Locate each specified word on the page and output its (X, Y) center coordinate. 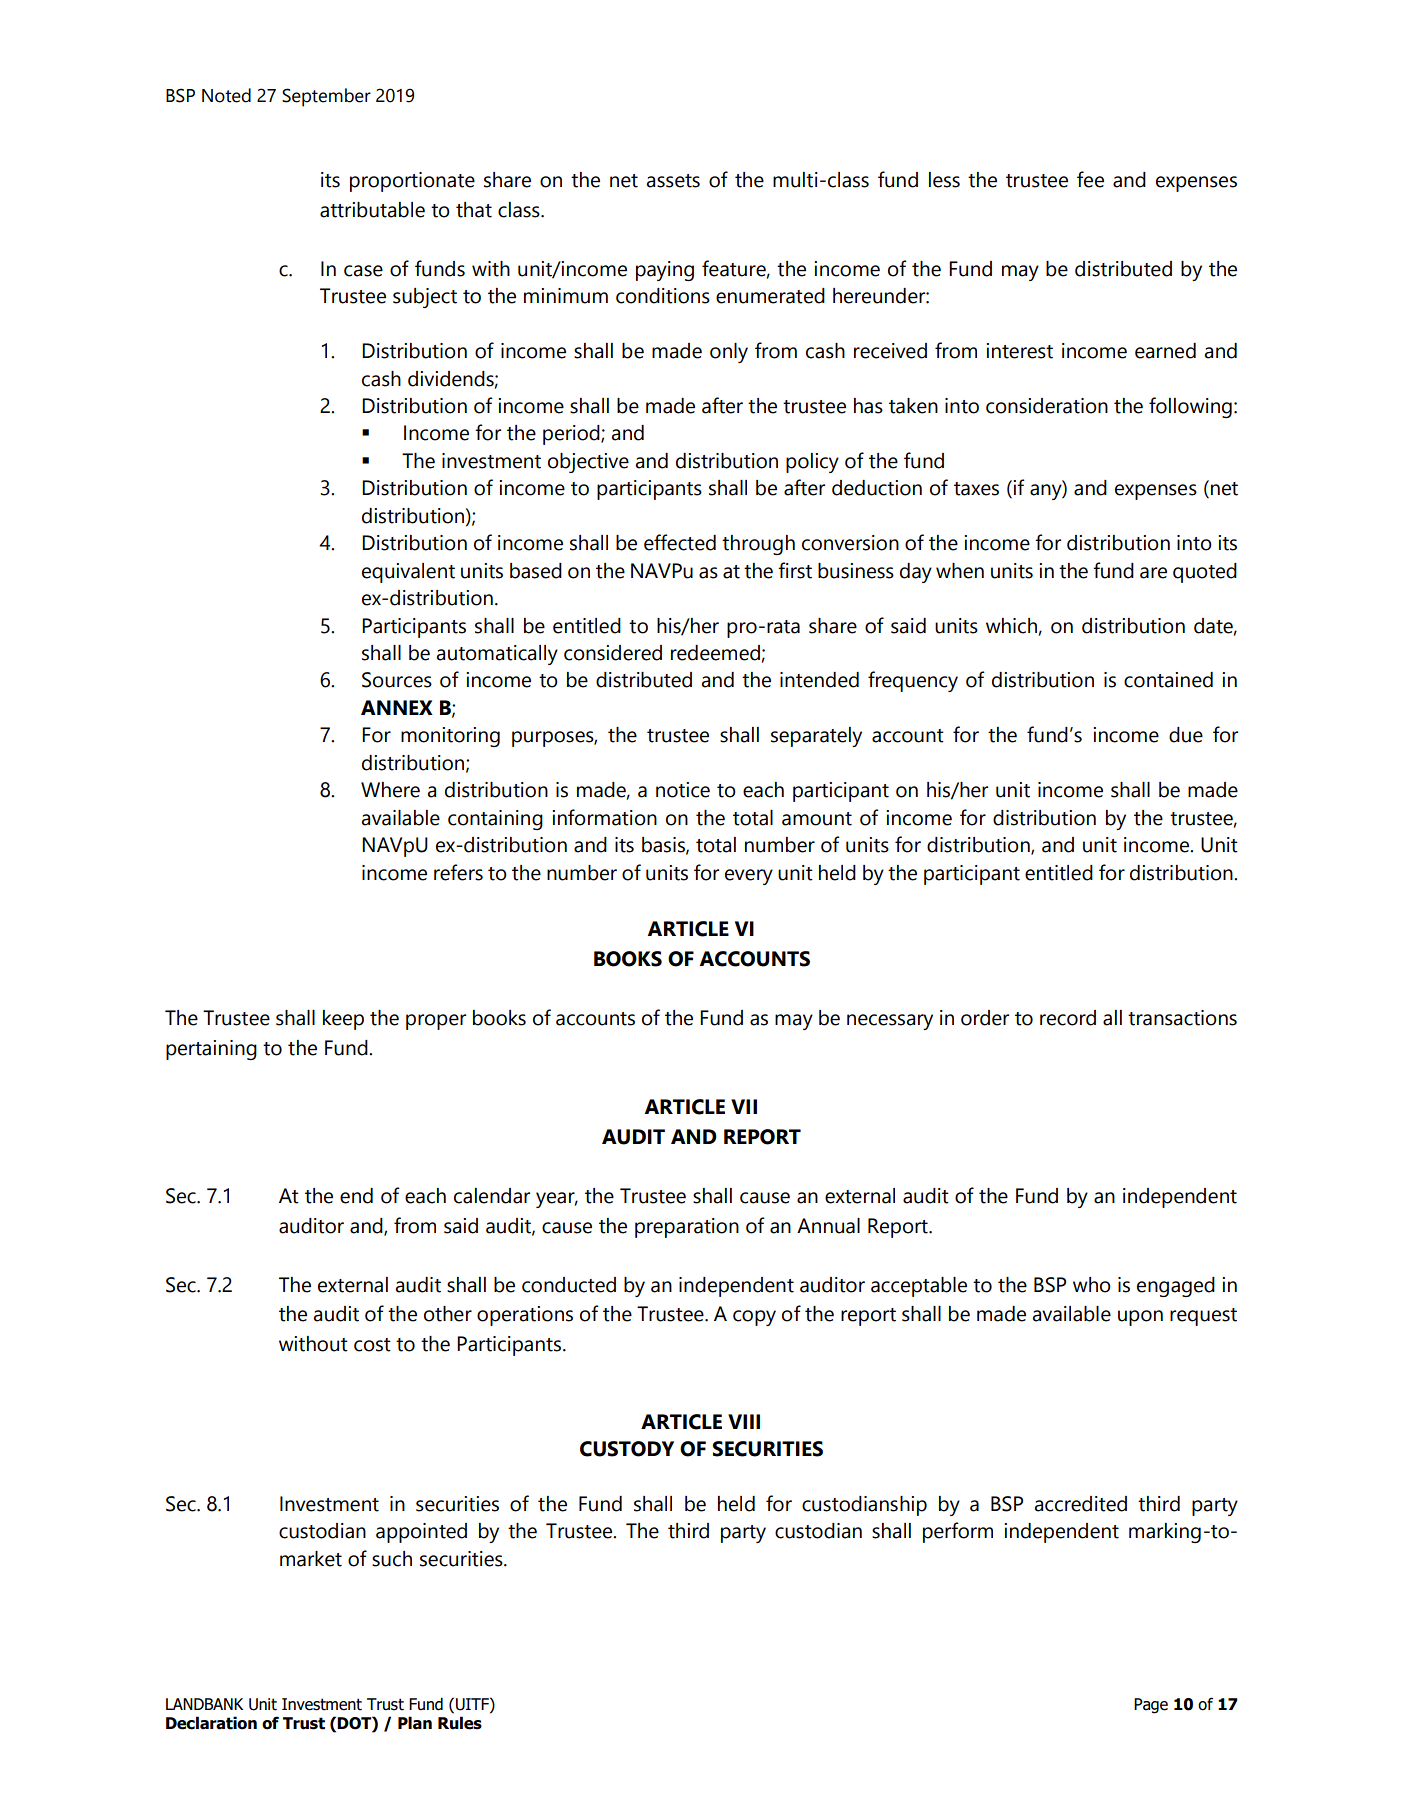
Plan (415, 1723)
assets (673, 181)
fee (1090, 179)
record (1068, 1018)
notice (683, 790)
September (326, 97)
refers (458, 872)
